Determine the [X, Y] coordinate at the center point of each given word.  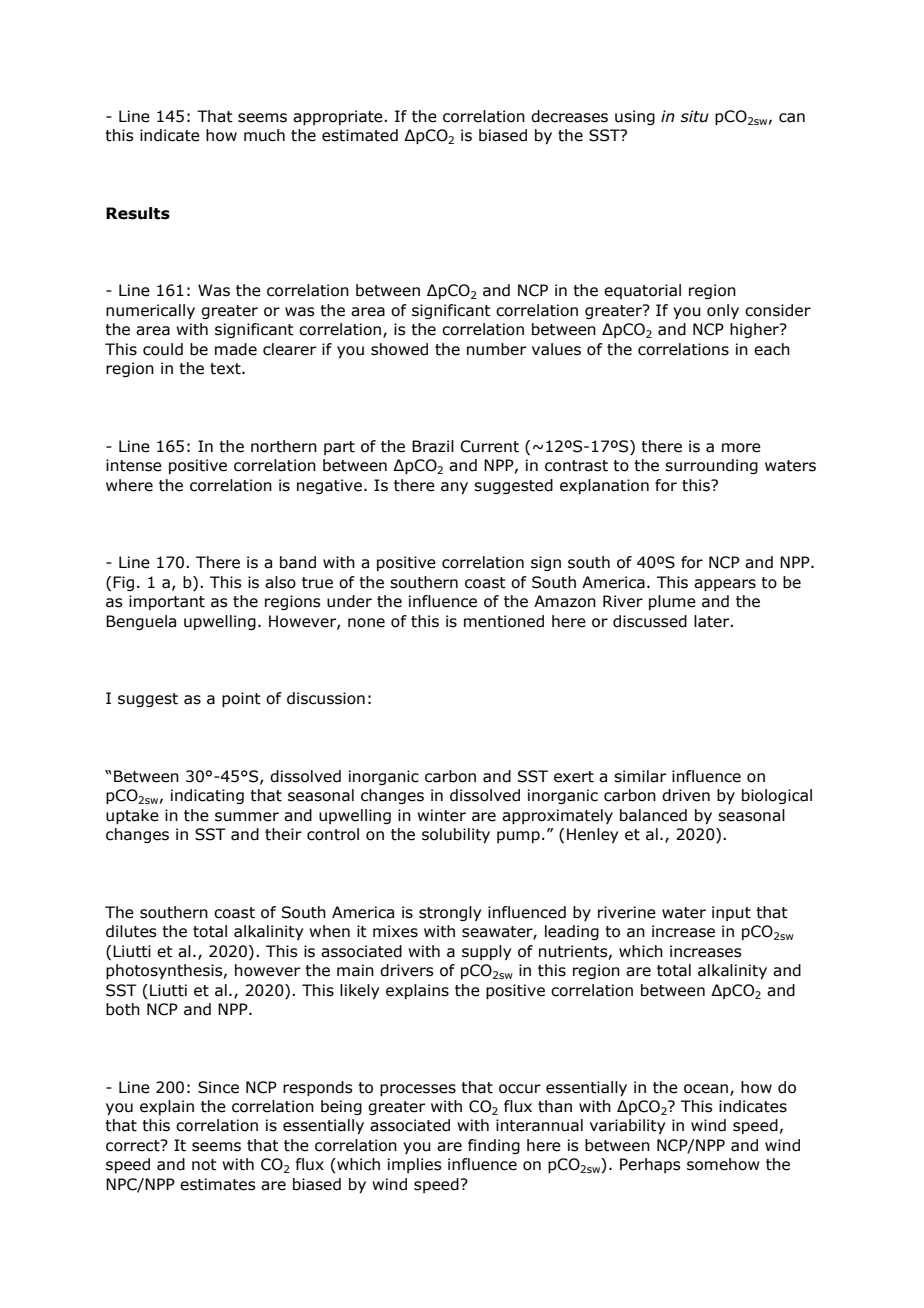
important [167, 602]
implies [415, 1165]
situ [695, 116]
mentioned [504, 621]
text [226, 369]
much [264, 135]
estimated [360, 135]
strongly [450, 913]
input [731, 913]
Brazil [433, 446]
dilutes [131, 931]
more [741, 448]
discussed [650, 621]
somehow [723, 1164]
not [204, 1165]
